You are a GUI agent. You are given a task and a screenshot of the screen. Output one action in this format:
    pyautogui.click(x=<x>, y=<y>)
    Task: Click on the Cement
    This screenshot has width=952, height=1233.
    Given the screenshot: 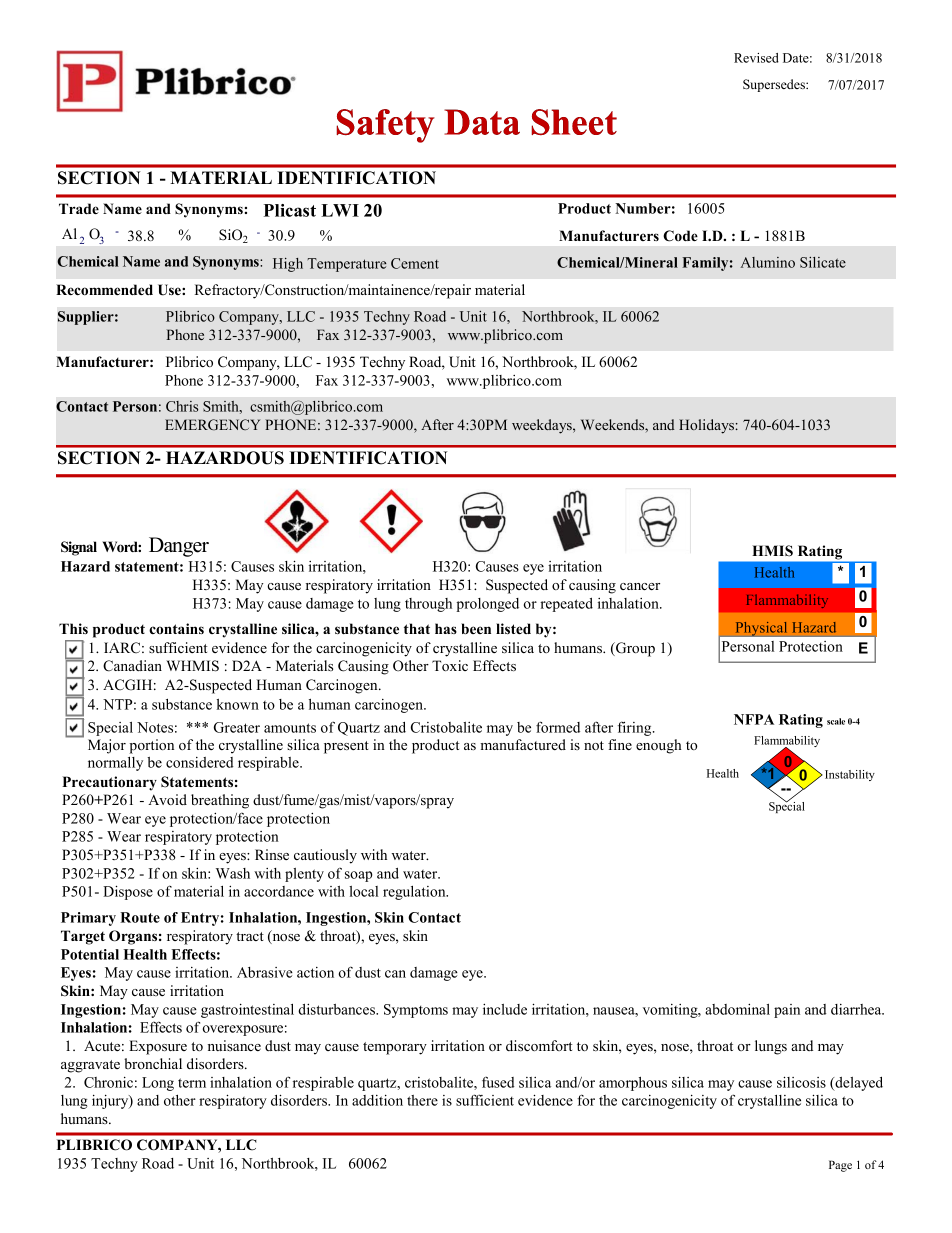 What is the action you would take?
    pyautogui.click(x=415, y=263)
